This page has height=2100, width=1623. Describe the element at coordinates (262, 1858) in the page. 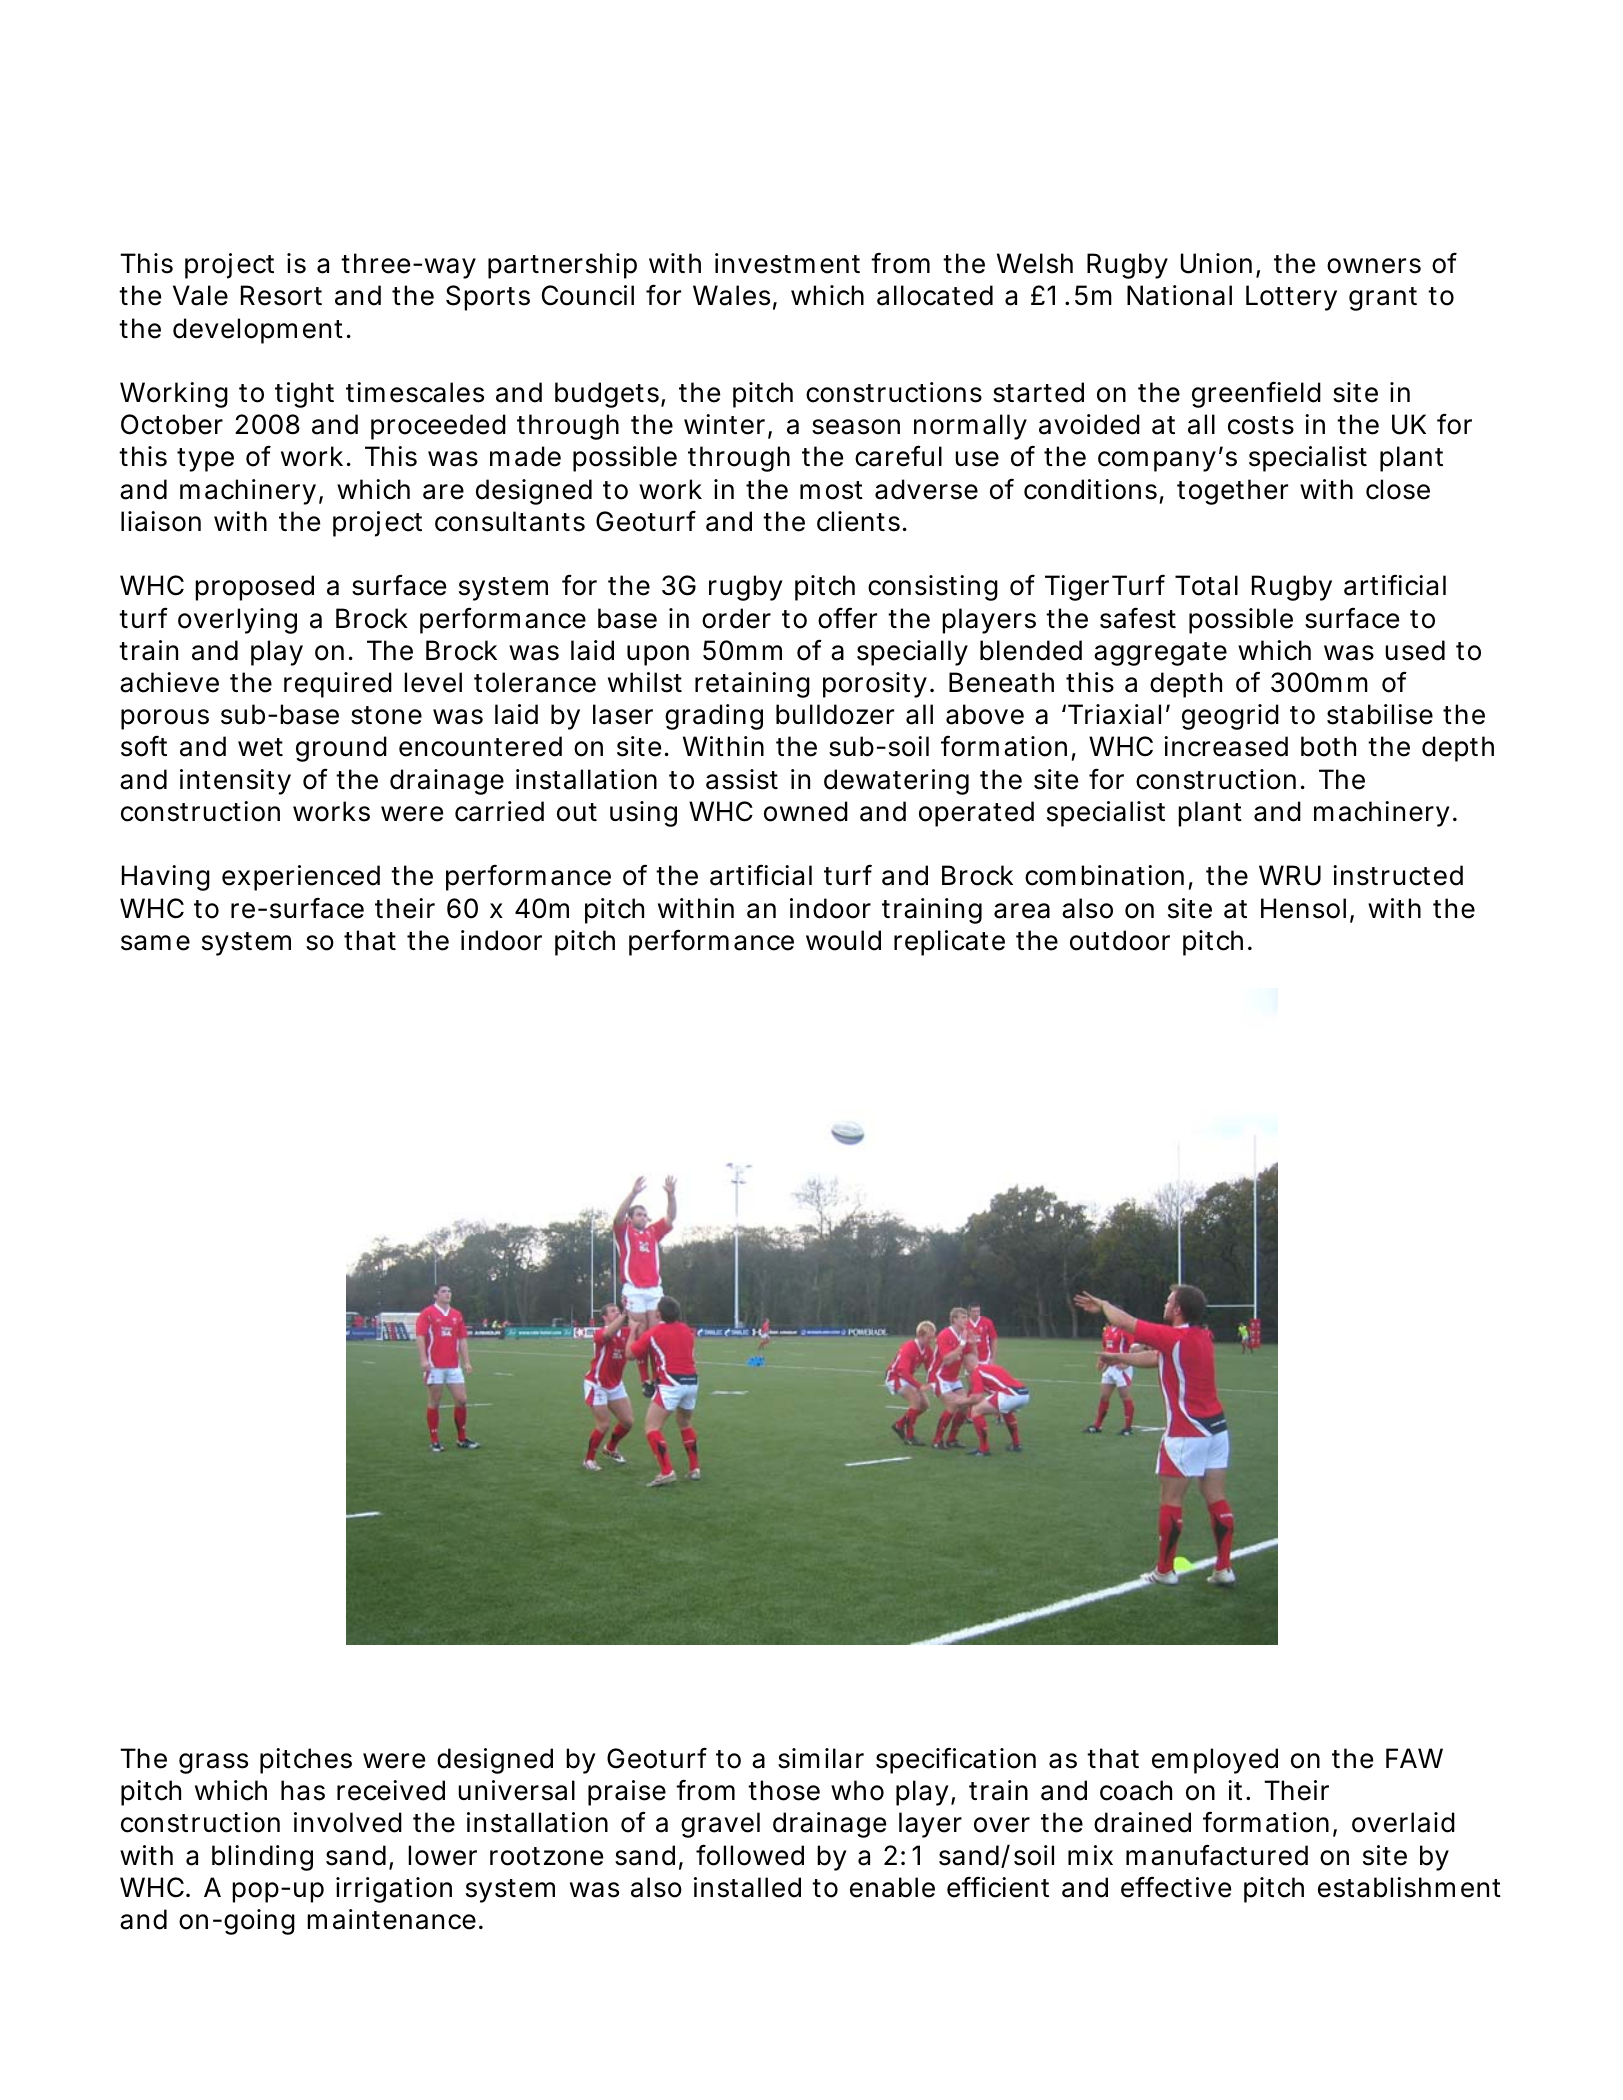

I see `blinding` at that location.
